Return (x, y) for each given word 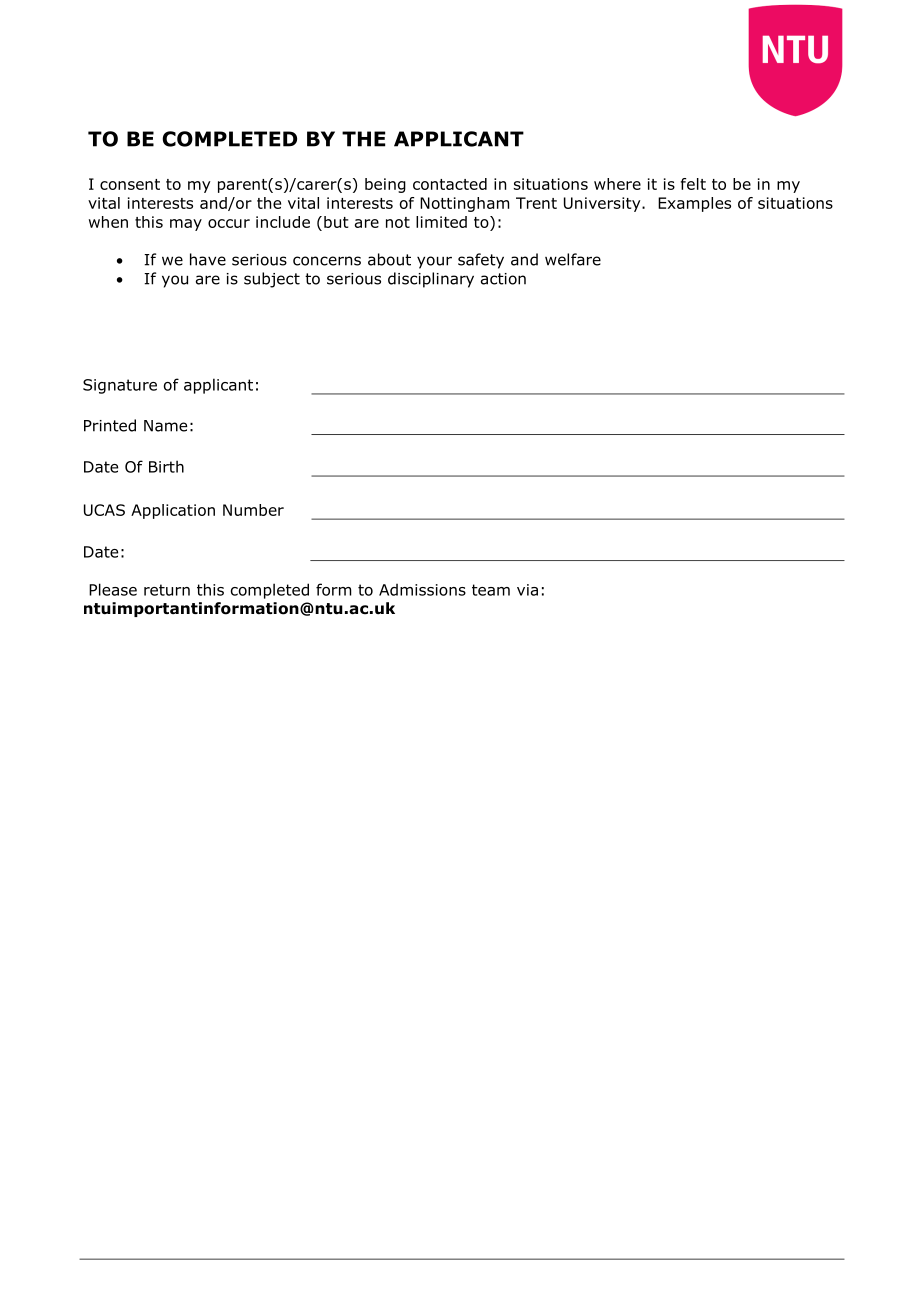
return (167, 590)
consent (130, 184)
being (385, 185)
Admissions (422, 590)
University (603, 204)
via (527, 590)
